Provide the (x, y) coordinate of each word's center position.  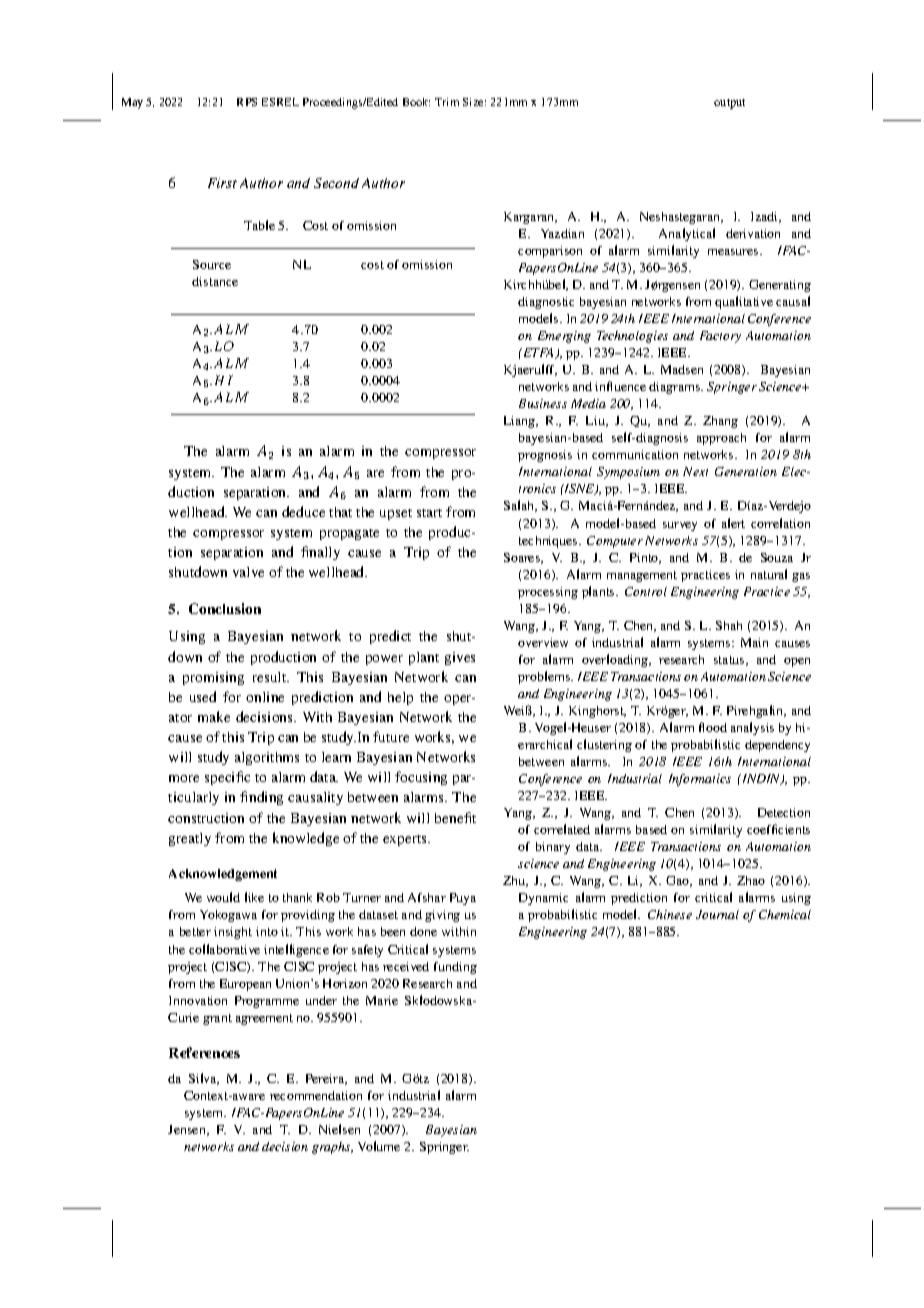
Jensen (188, 1130)
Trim (447, 102)
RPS (247, 102)
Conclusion (225, 608)
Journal (717, 914)
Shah (729, 625)
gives (460, 658)
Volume (379, 1146)
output (729, 104)
